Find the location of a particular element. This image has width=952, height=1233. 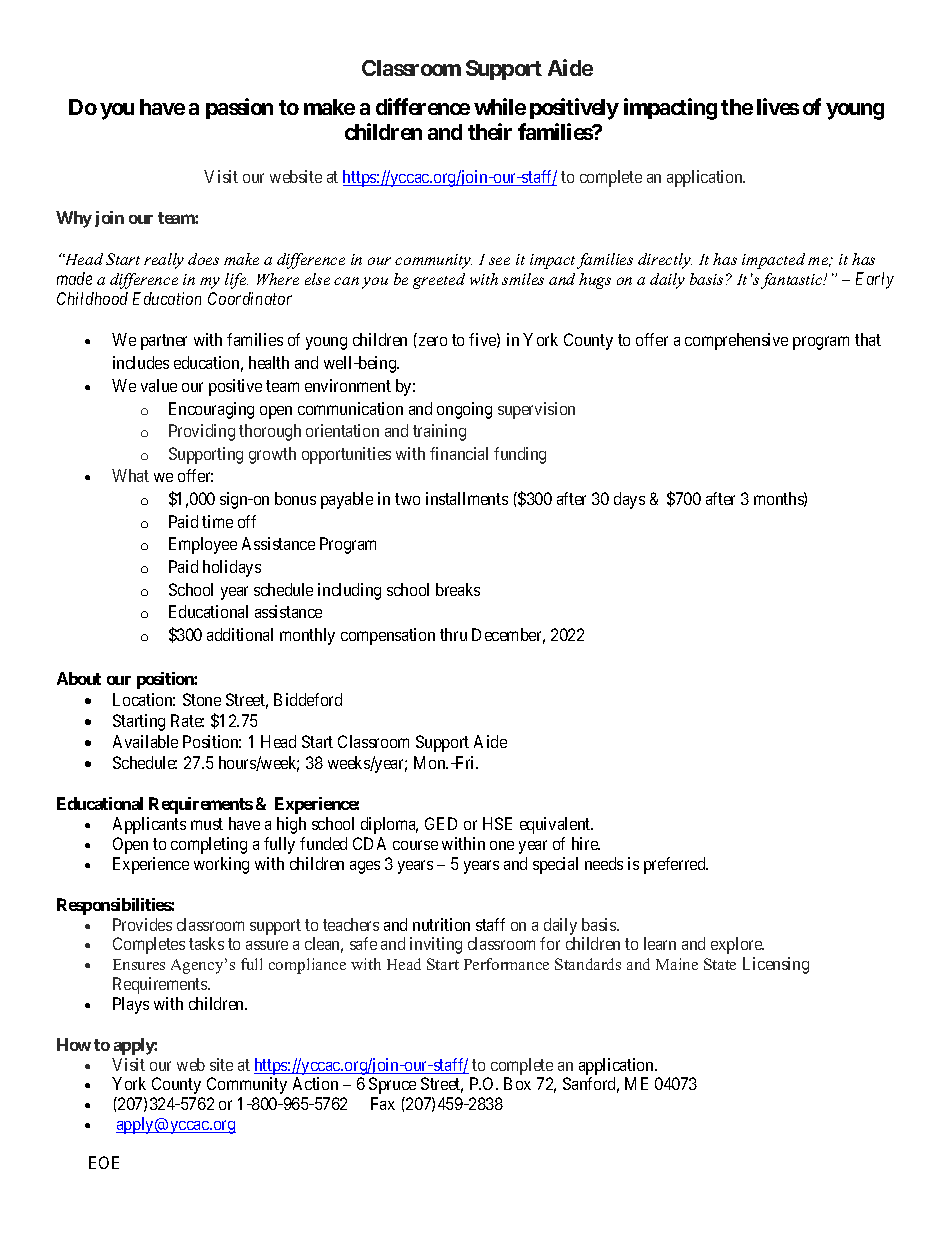

ongoing is located at coordinates (464, 410).
